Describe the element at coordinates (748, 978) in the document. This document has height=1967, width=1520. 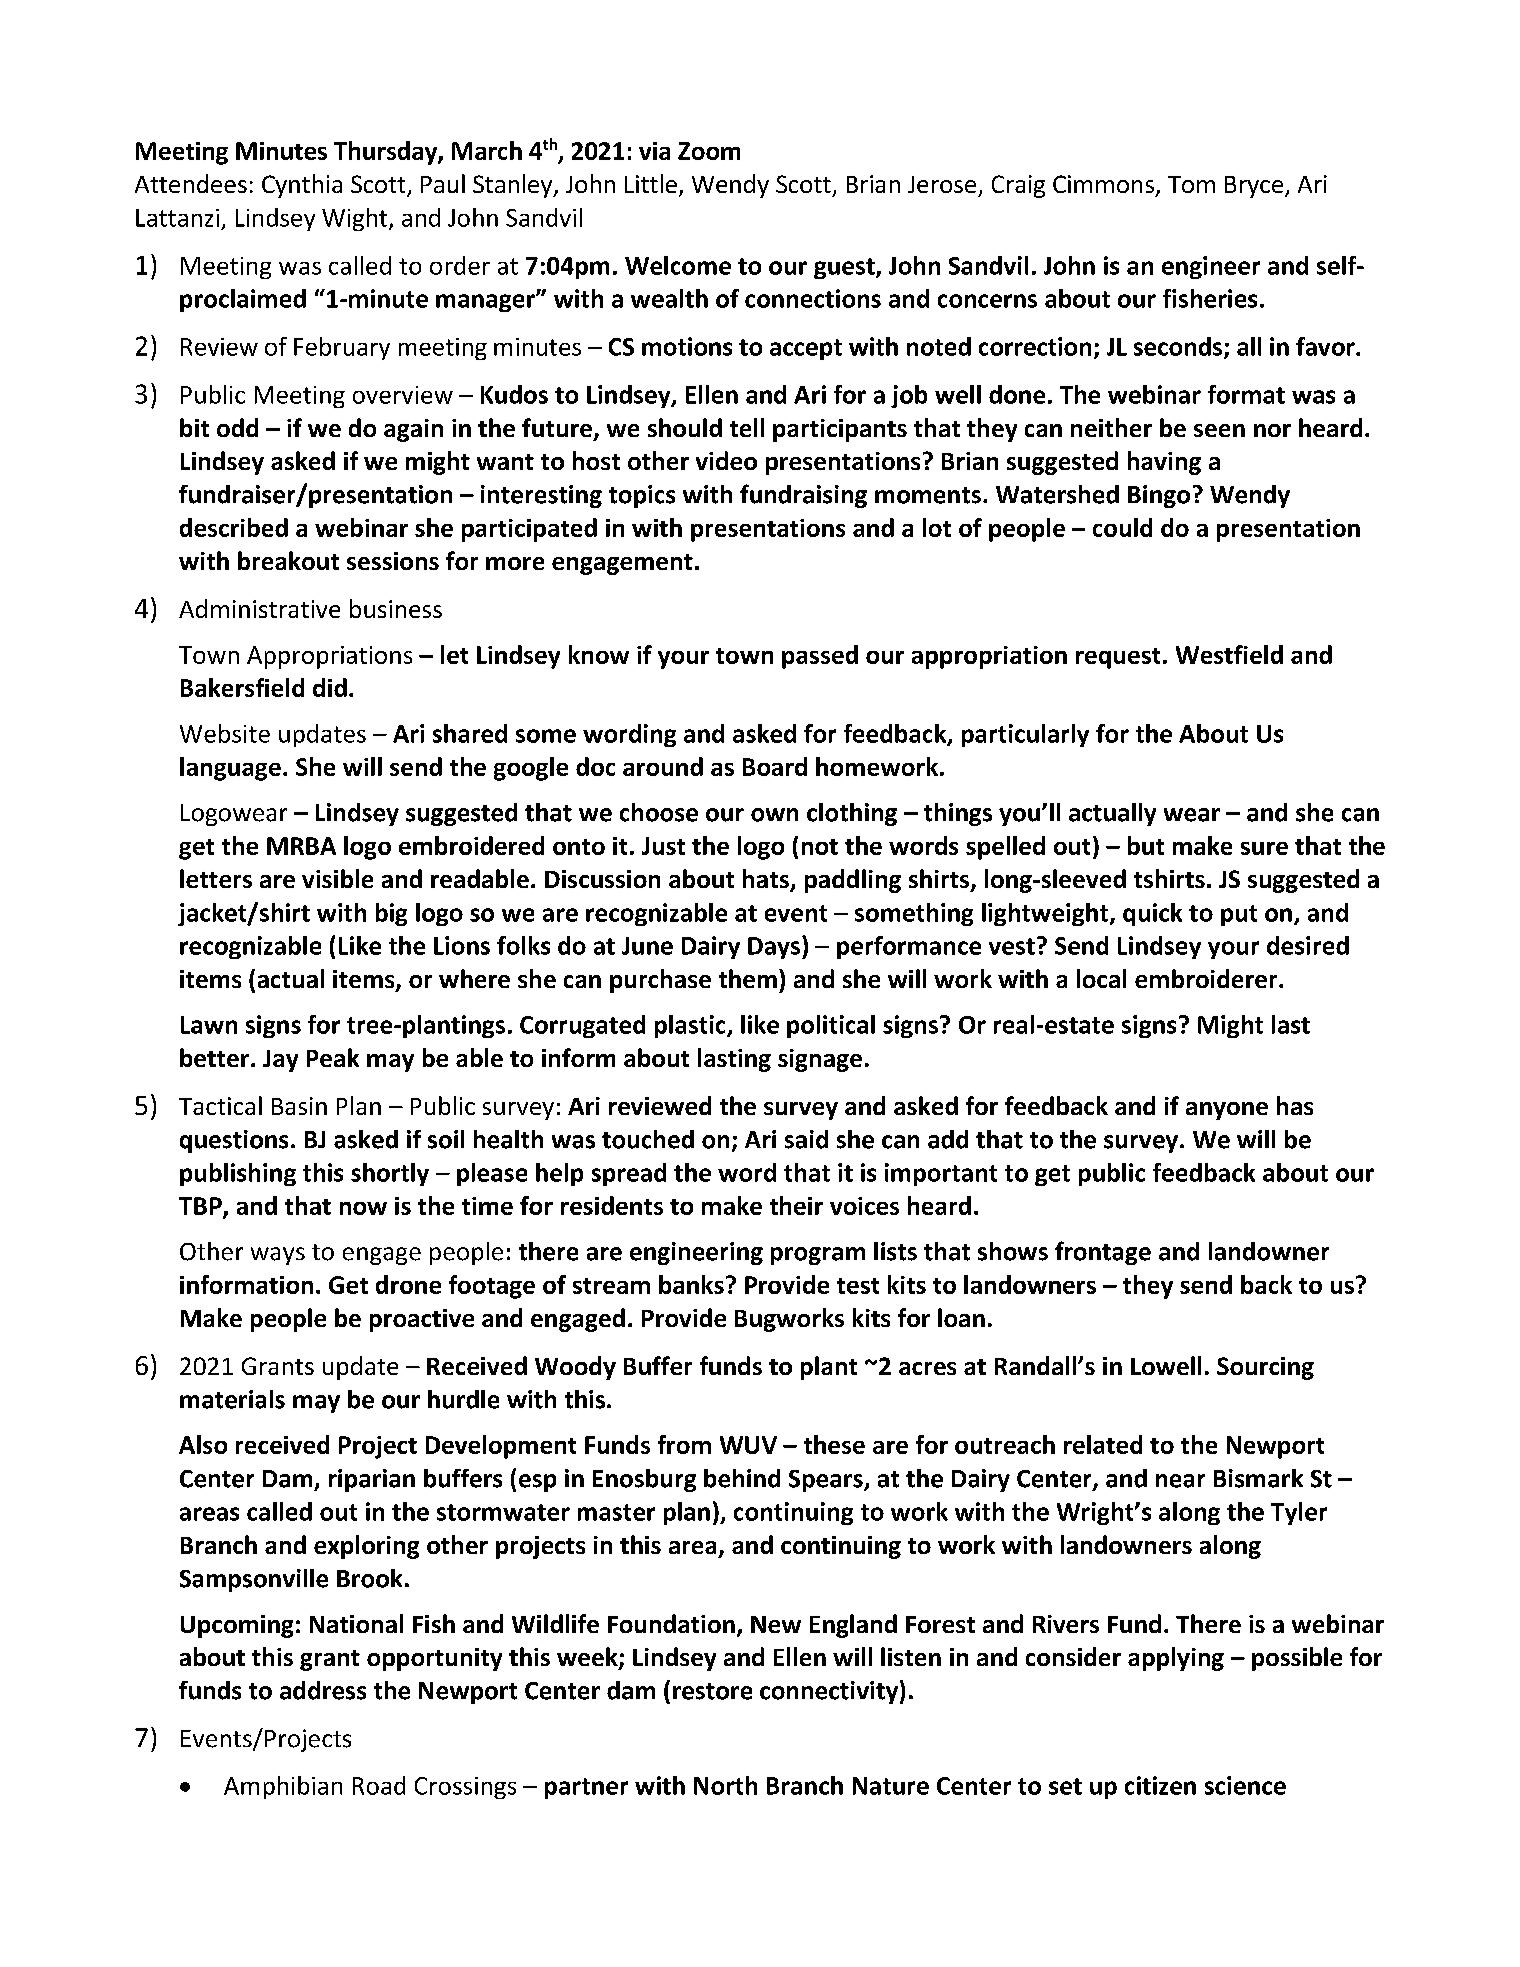
I see `them` at that location.
